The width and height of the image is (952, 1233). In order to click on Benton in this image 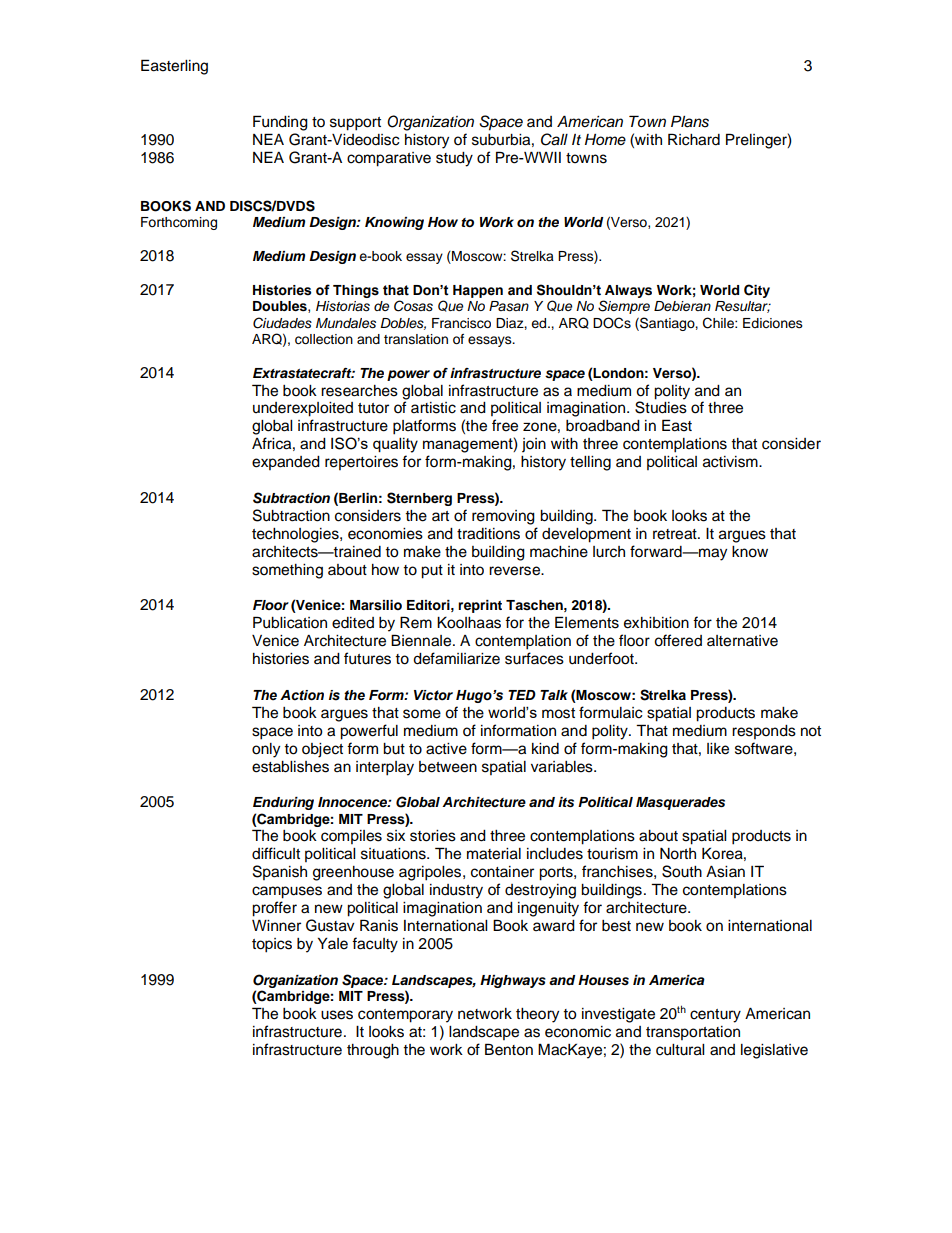, I will do `click(509, 1049)`.
